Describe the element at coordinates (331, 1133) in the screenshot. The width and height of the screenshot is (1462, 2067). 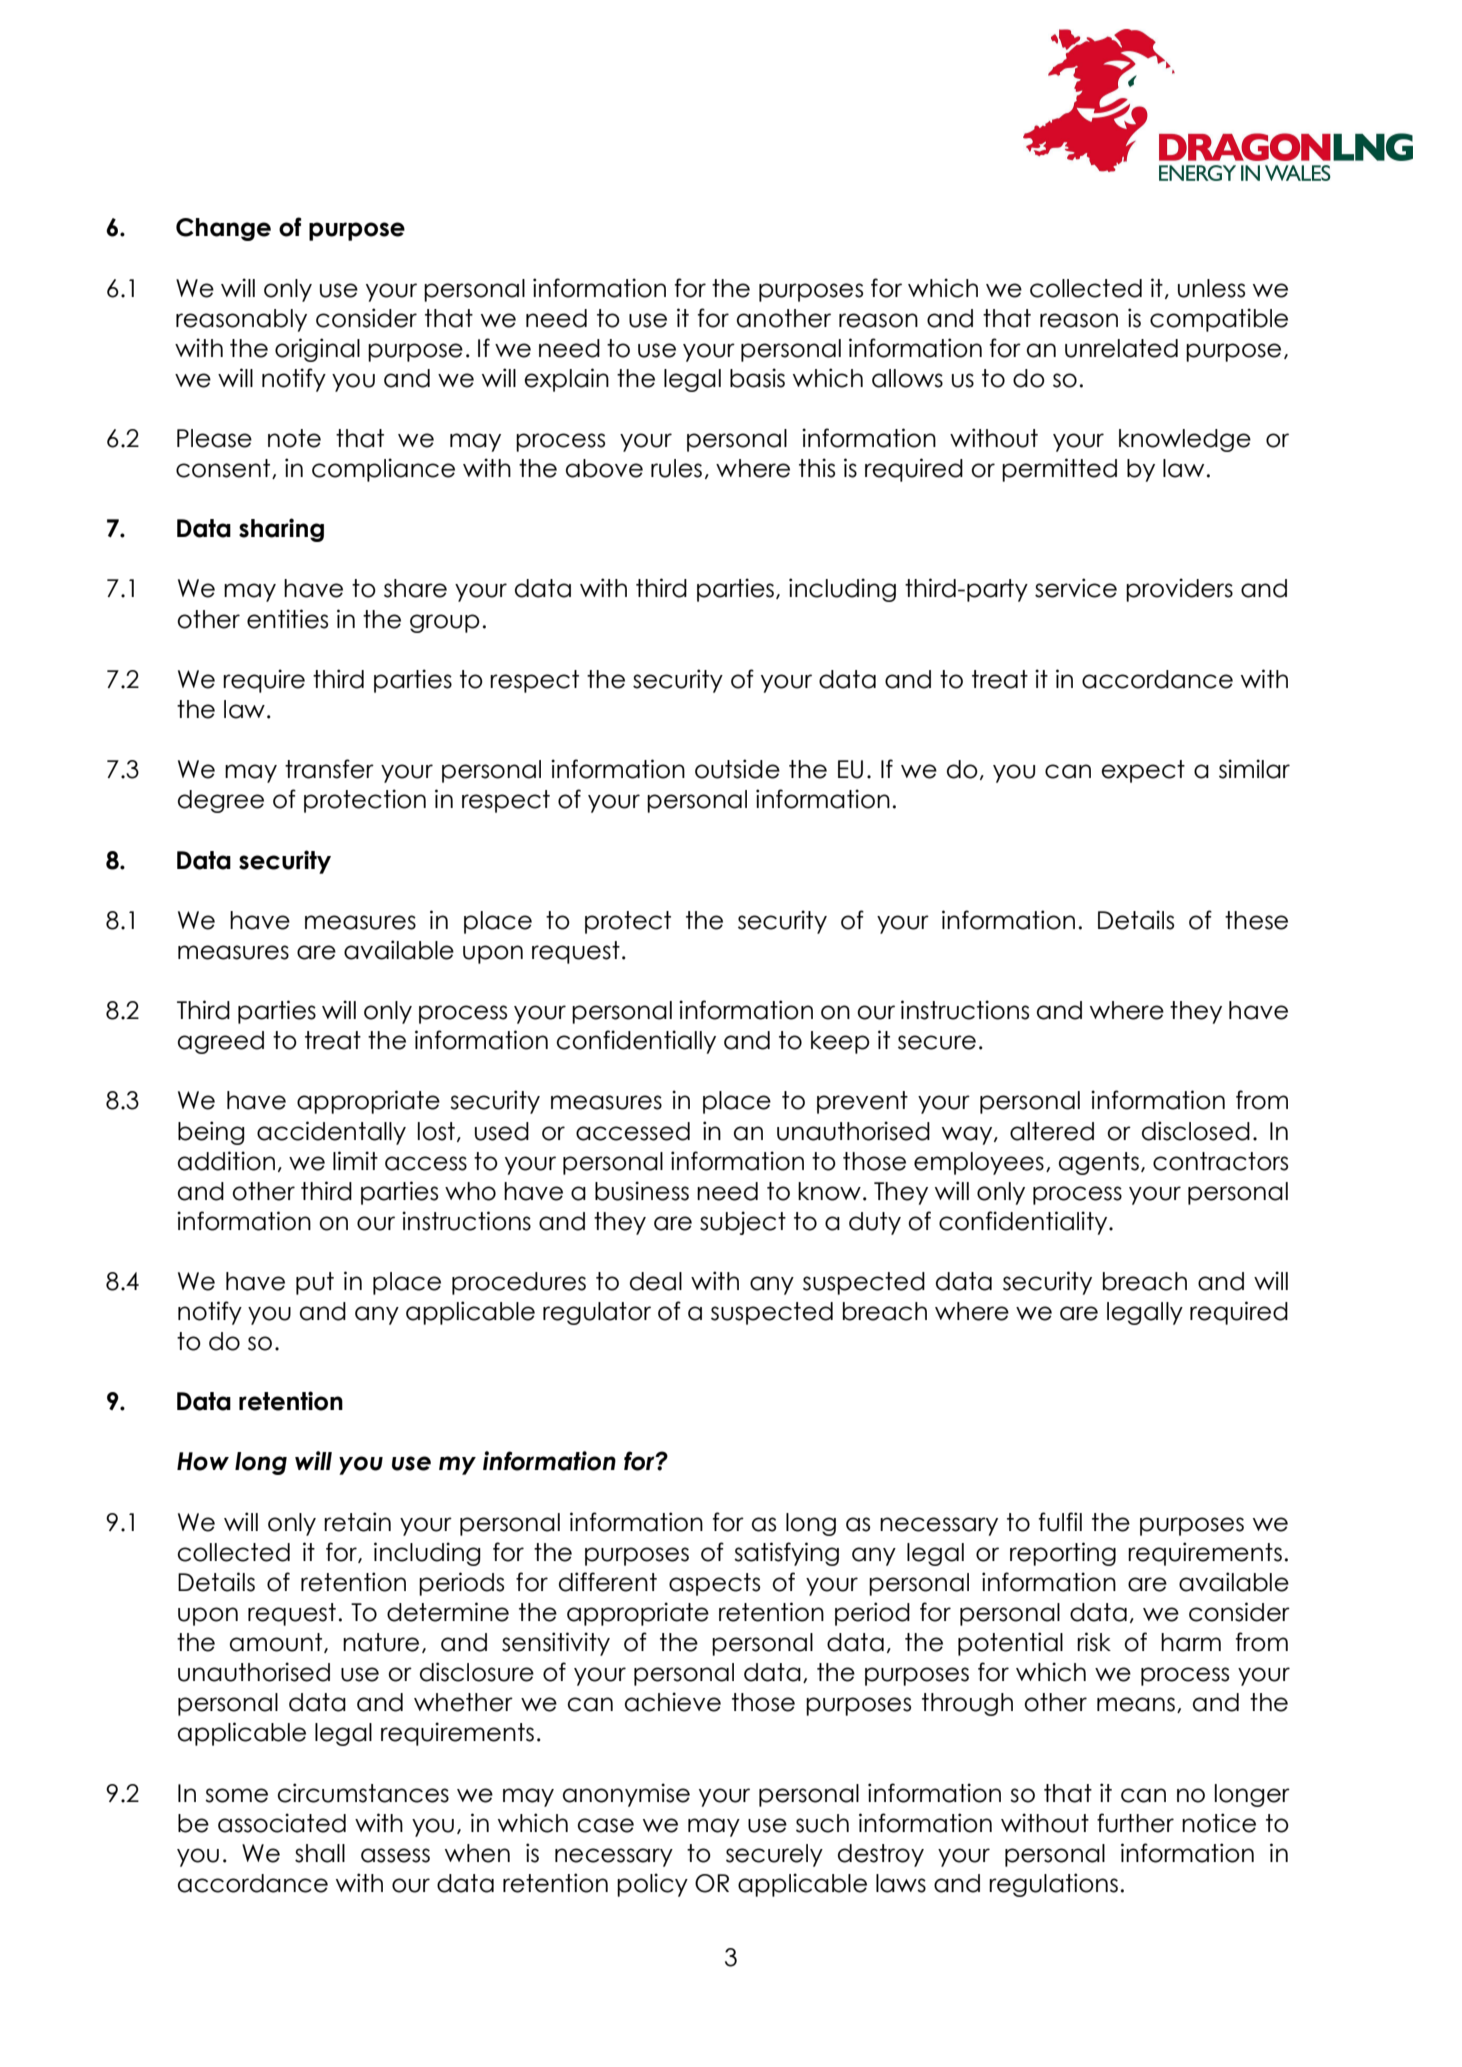
I see `accidentally` at that location.
